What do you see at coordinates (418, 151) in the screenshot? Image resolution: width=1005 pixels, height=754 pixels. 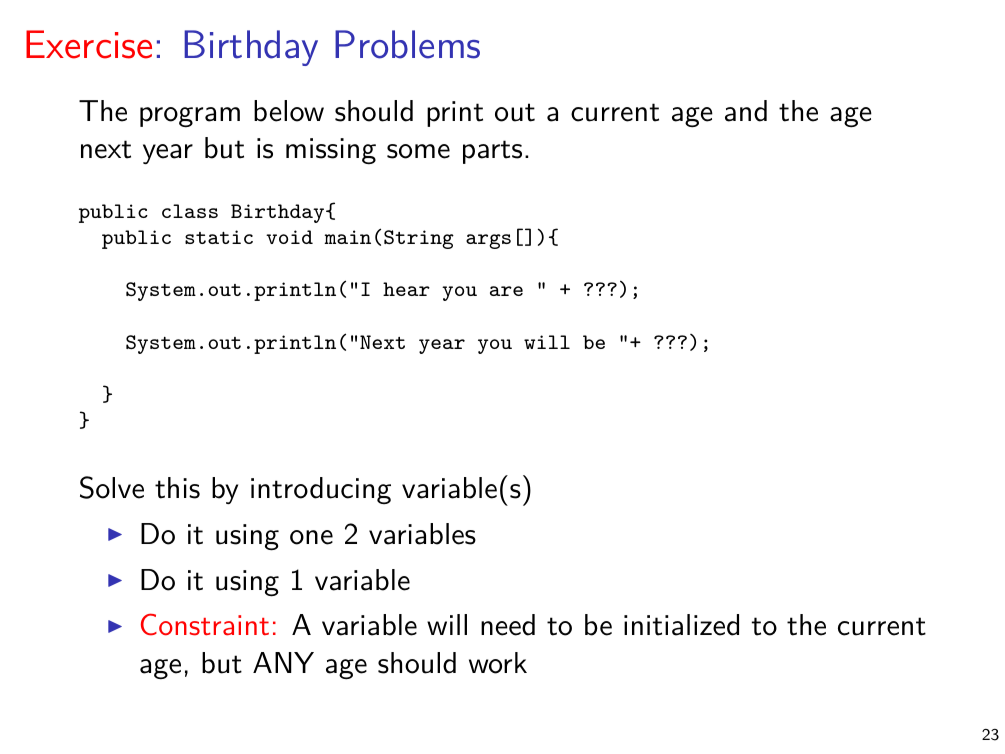 I see `some` at bounding box center [418, 151].
